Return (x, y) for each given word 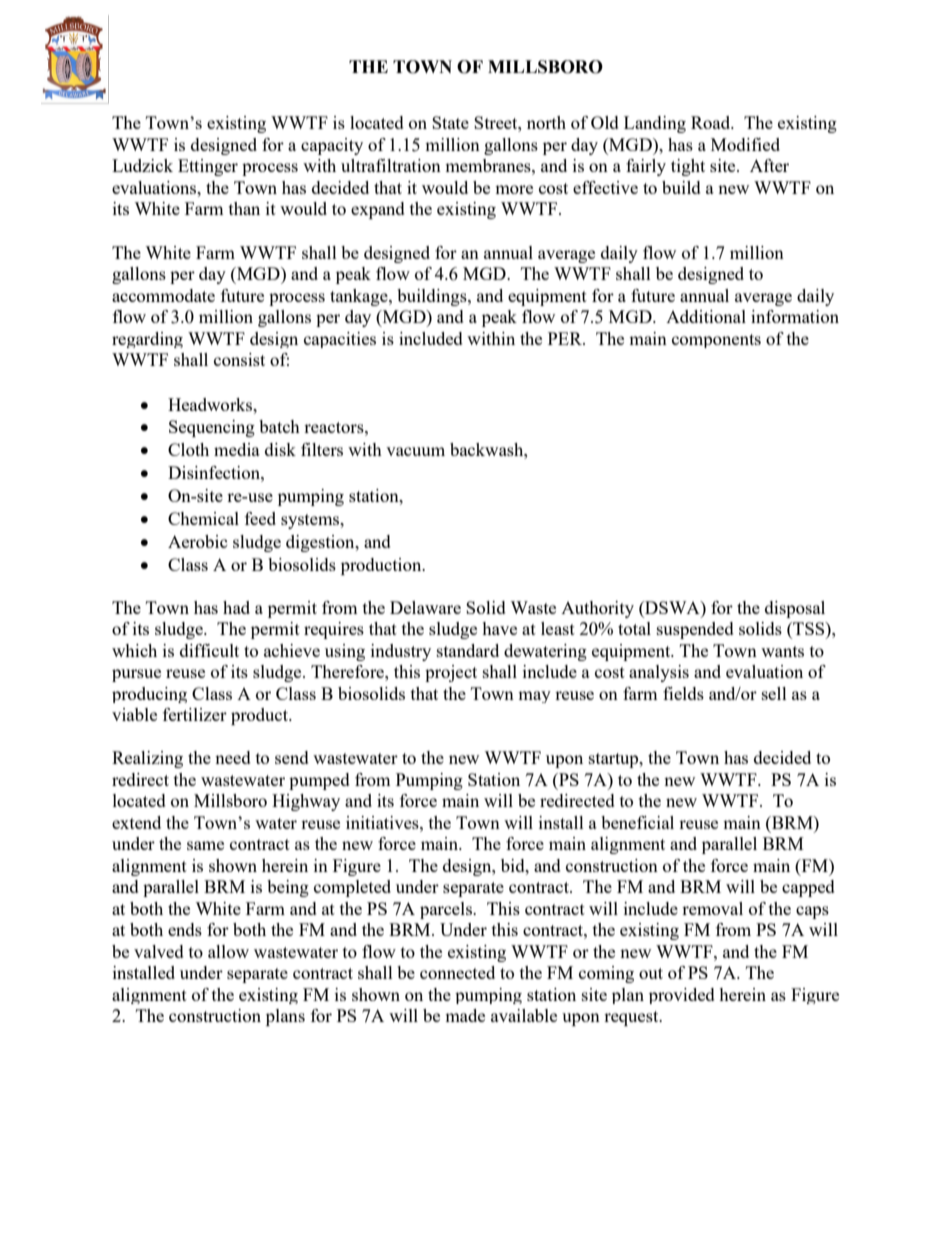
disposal (795, 609)
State (450, 122)
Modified (745, 144)
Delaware (425, 607)
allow (228, 951)
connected (457, 972)
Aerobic (198, 541)
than (244, 208)
